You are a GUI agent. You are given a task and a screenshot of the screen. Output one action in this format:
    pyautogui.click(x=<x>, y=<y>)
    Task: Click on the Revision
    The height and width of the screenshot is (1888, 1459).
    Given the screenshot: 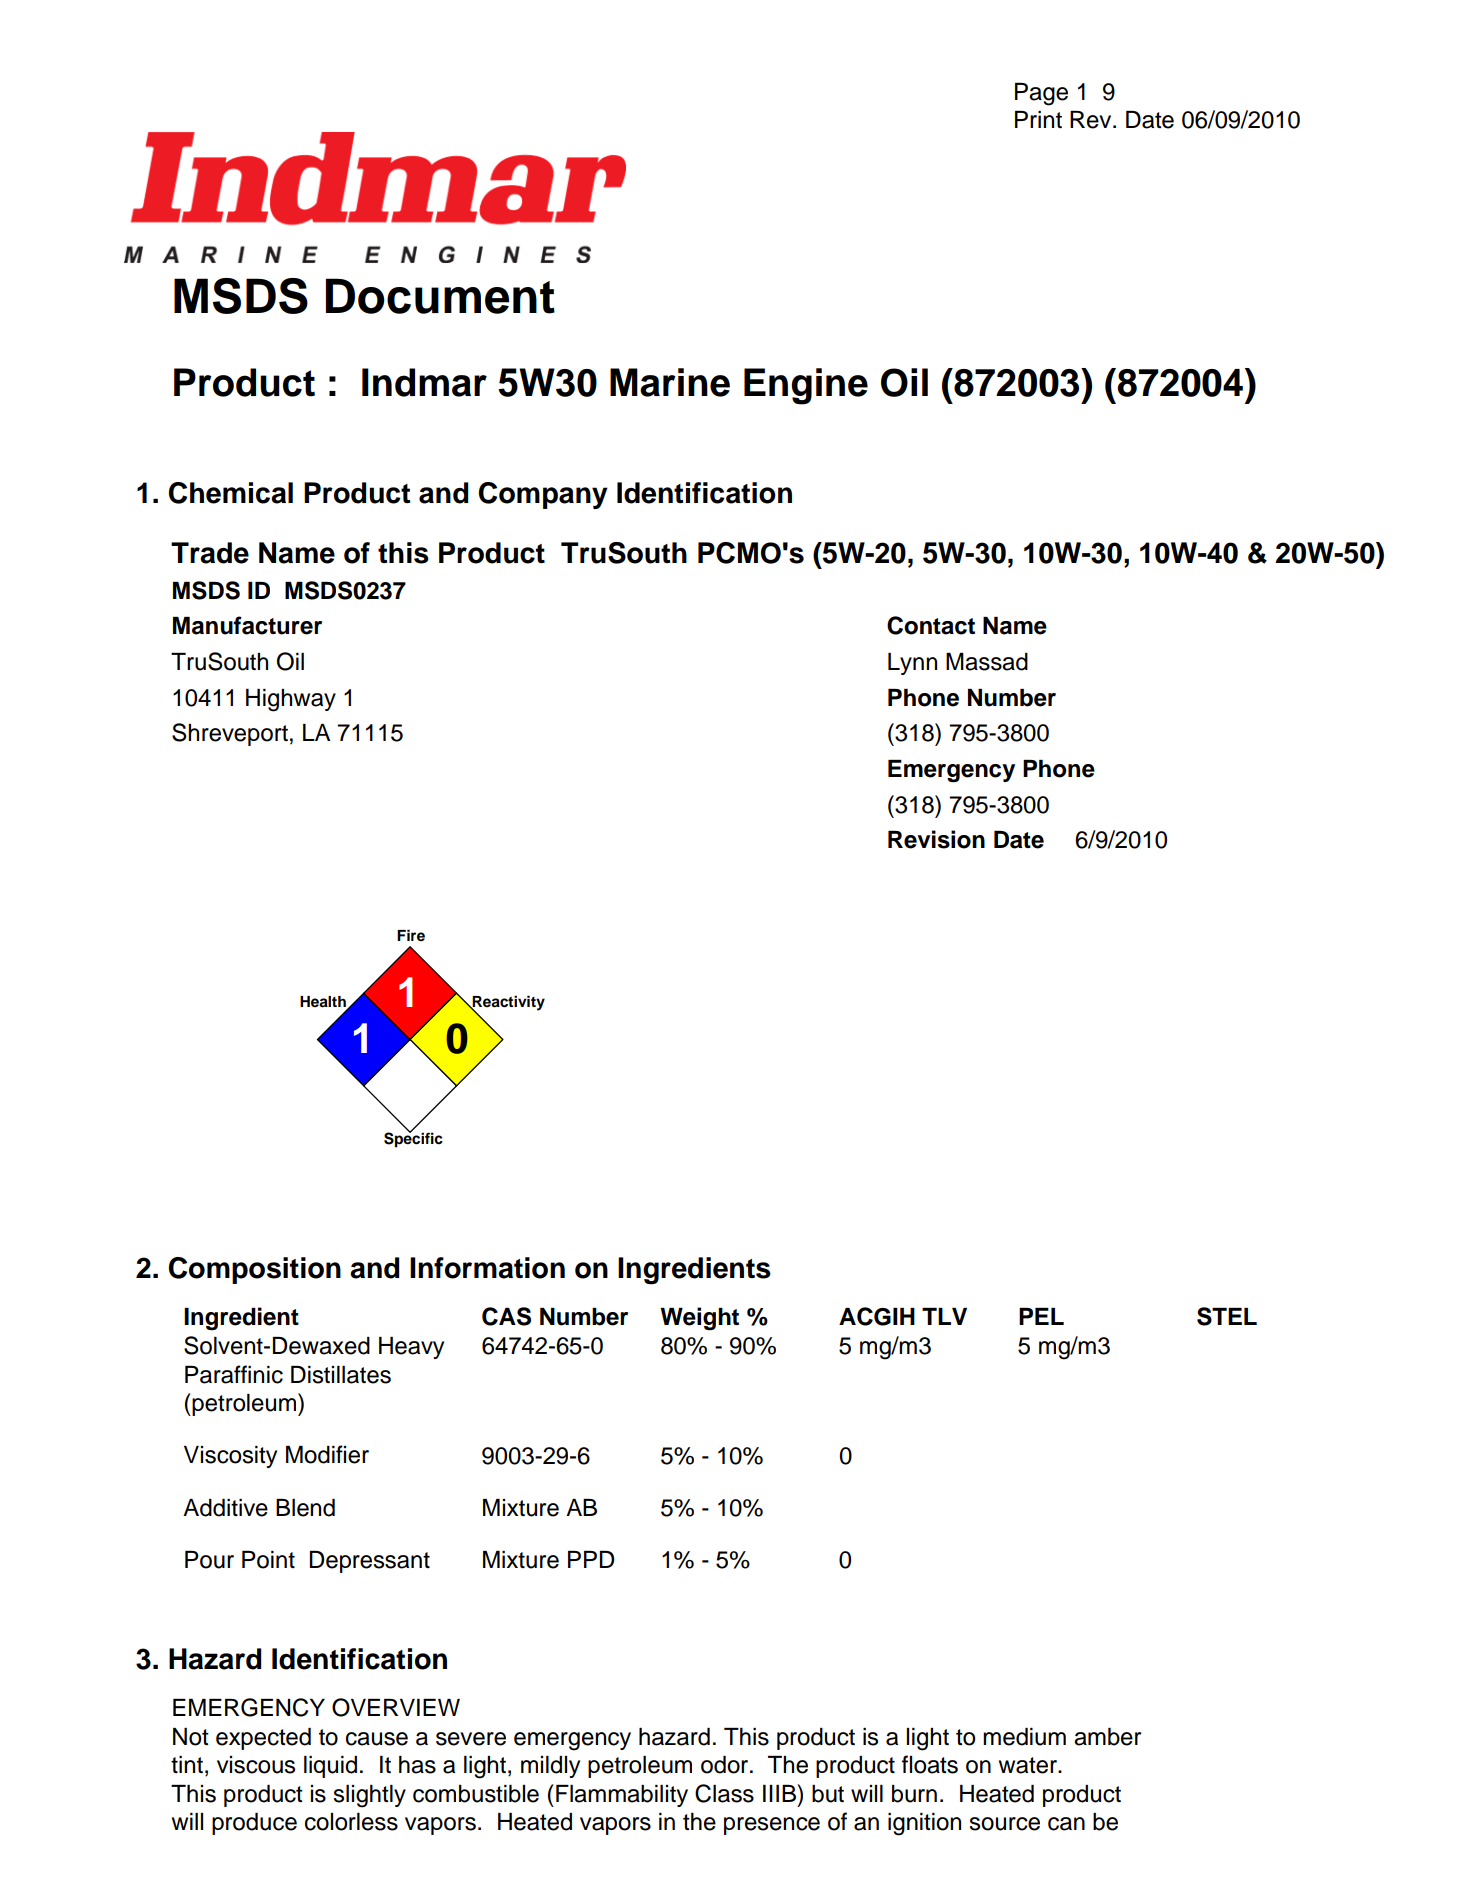 What is the action you would take?
    pyautogui.click(x=936, y=839)
